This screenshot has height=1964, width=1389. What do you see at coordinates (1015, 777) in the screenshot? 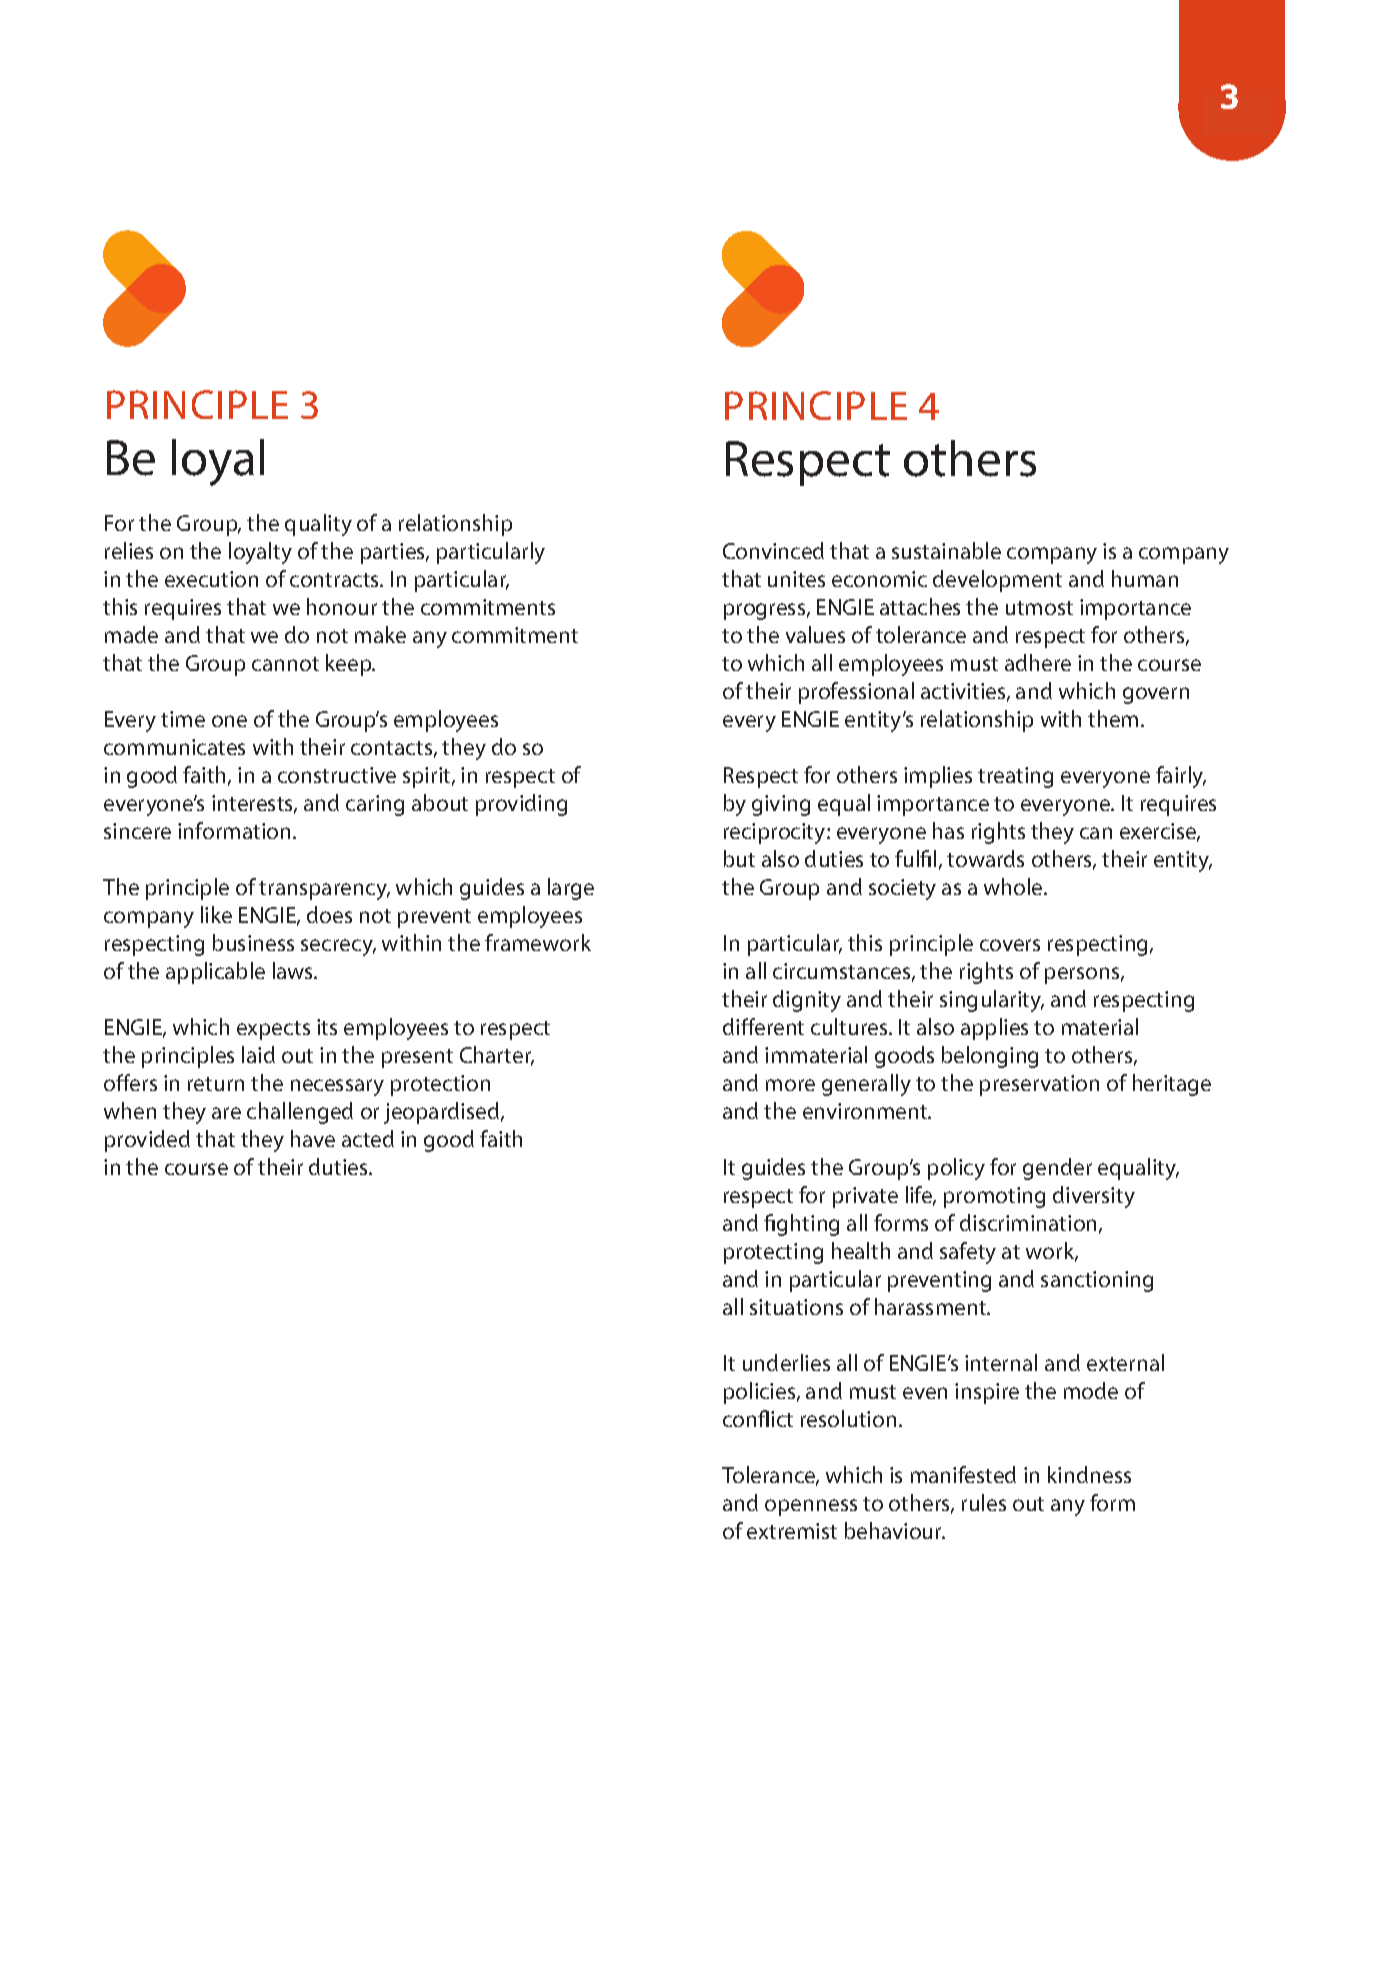
I see `treating` at bounding box center [1015, 777].
